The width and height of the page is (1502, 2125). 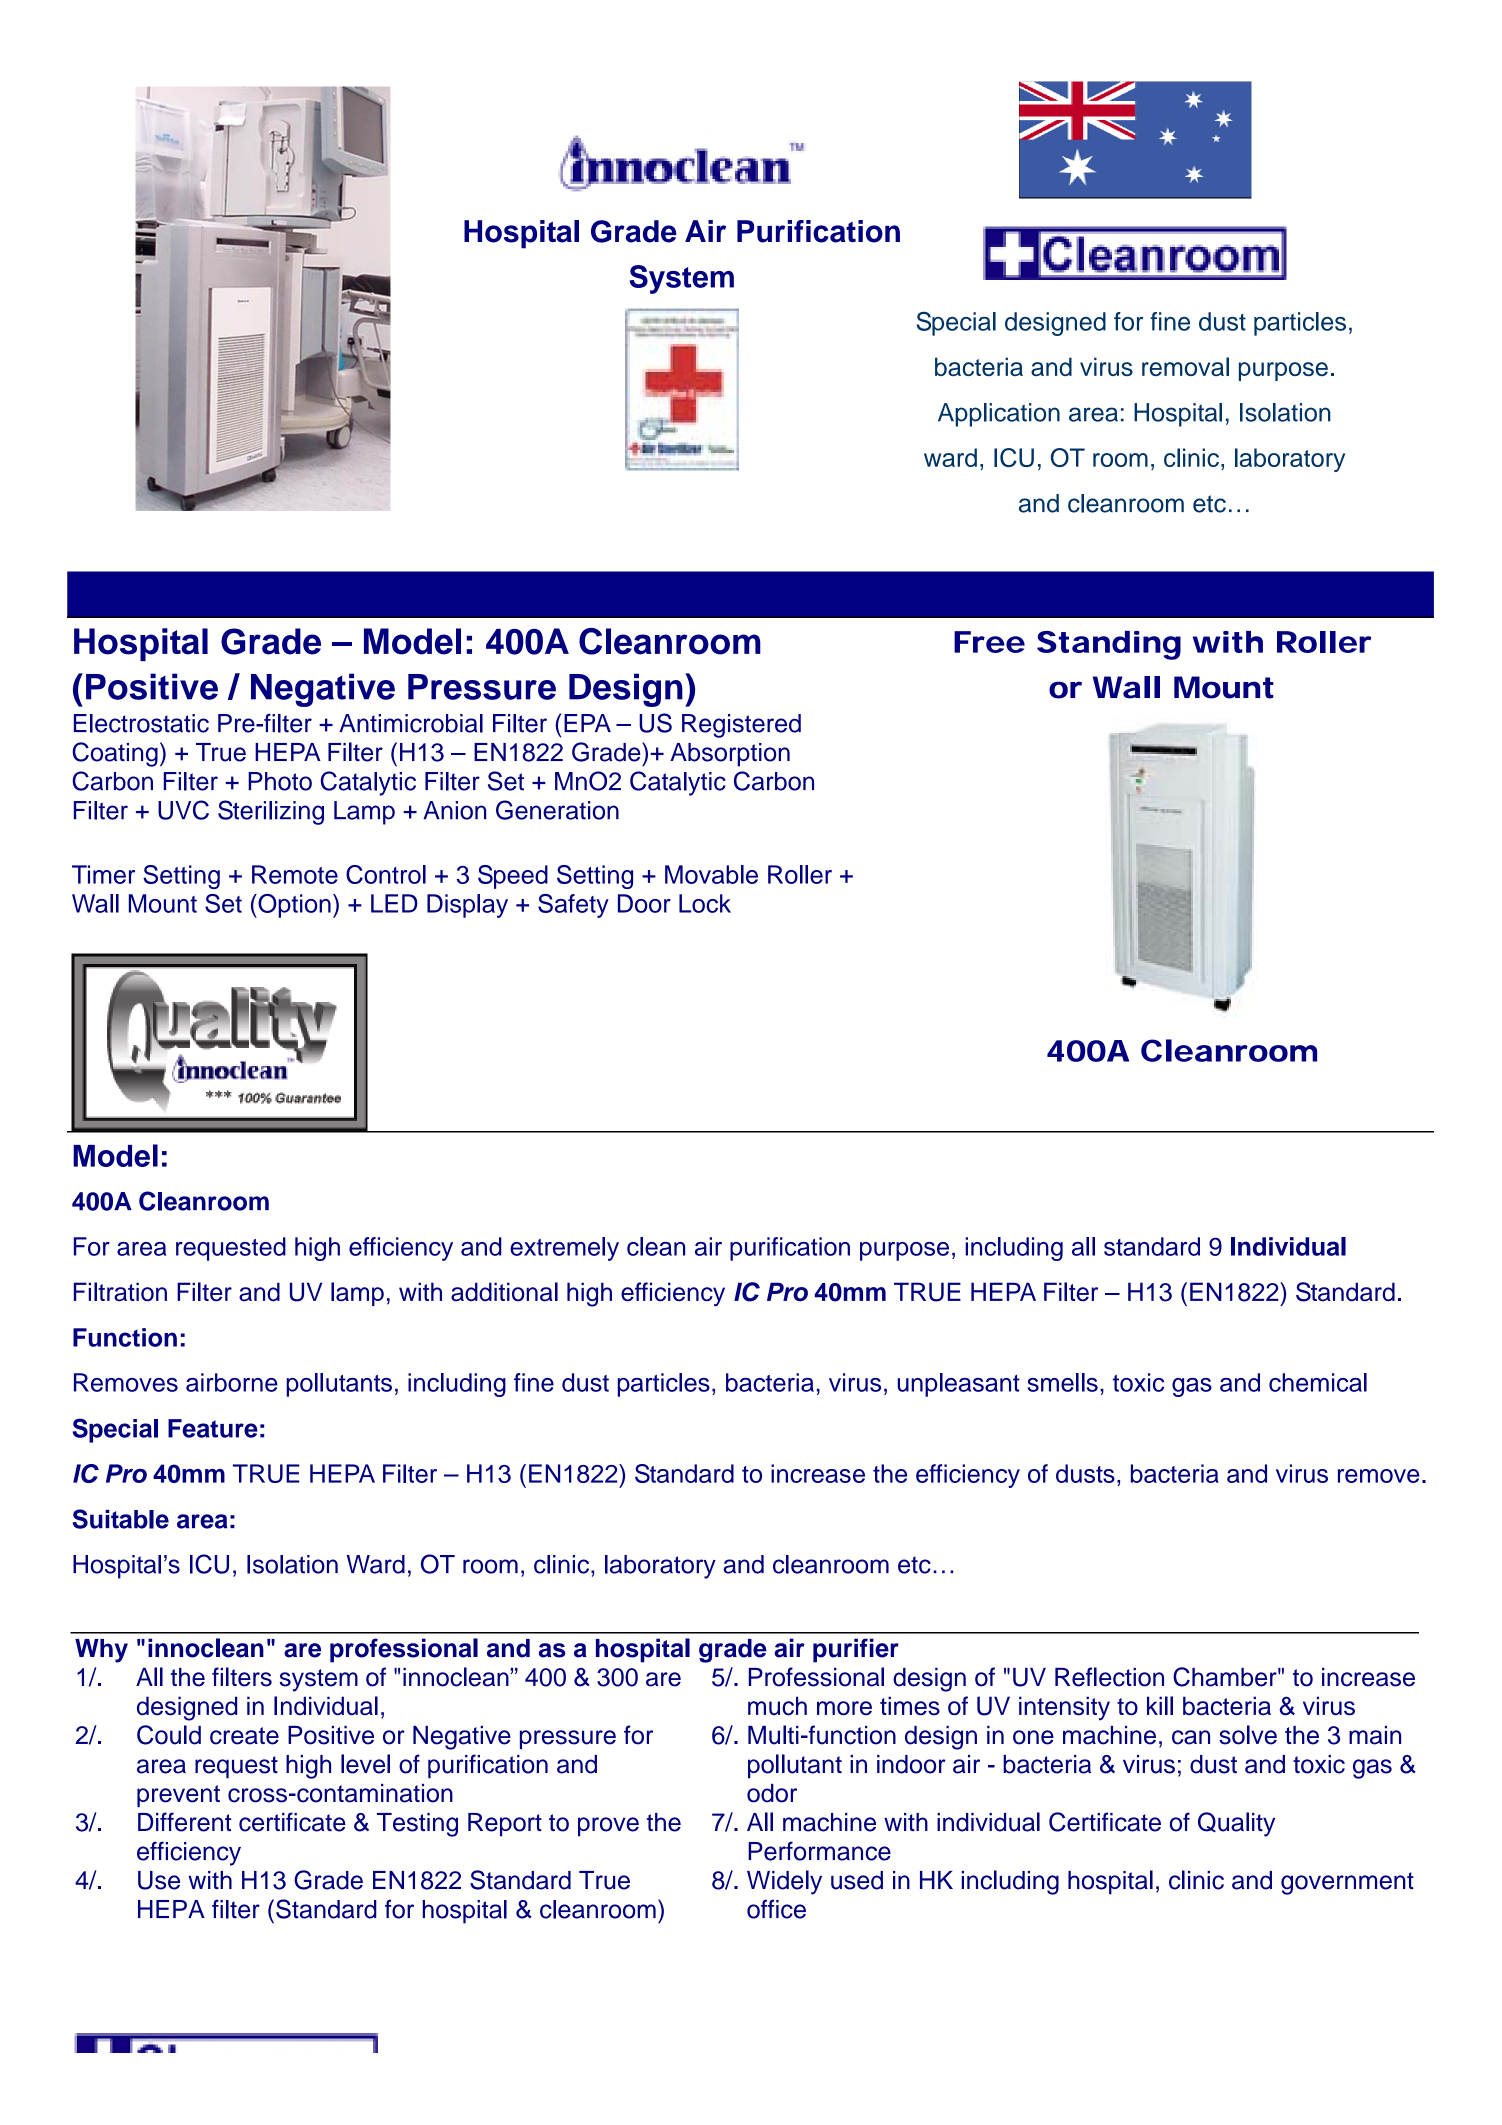 I want to click on Filtration, so click(x=120, y=1292).
